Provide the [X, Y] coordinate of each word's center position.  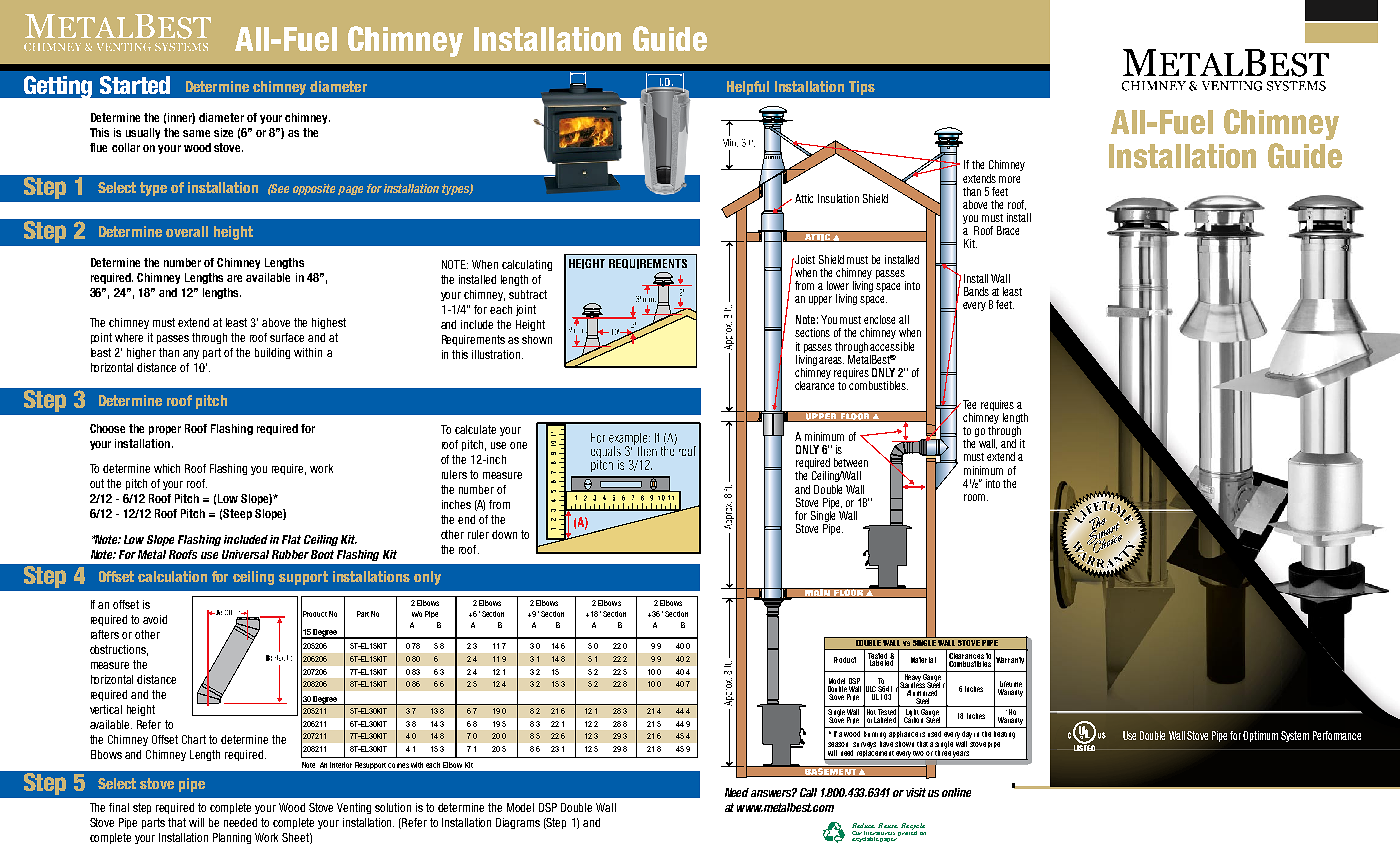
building [272, 353]
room [976, 497]
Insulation [838, 198]
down [504, 534]
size [223, 132]
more [1009, 179]
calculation [172, 576]
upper [820, 300]
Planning [232, 838]
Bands [976, 291]
